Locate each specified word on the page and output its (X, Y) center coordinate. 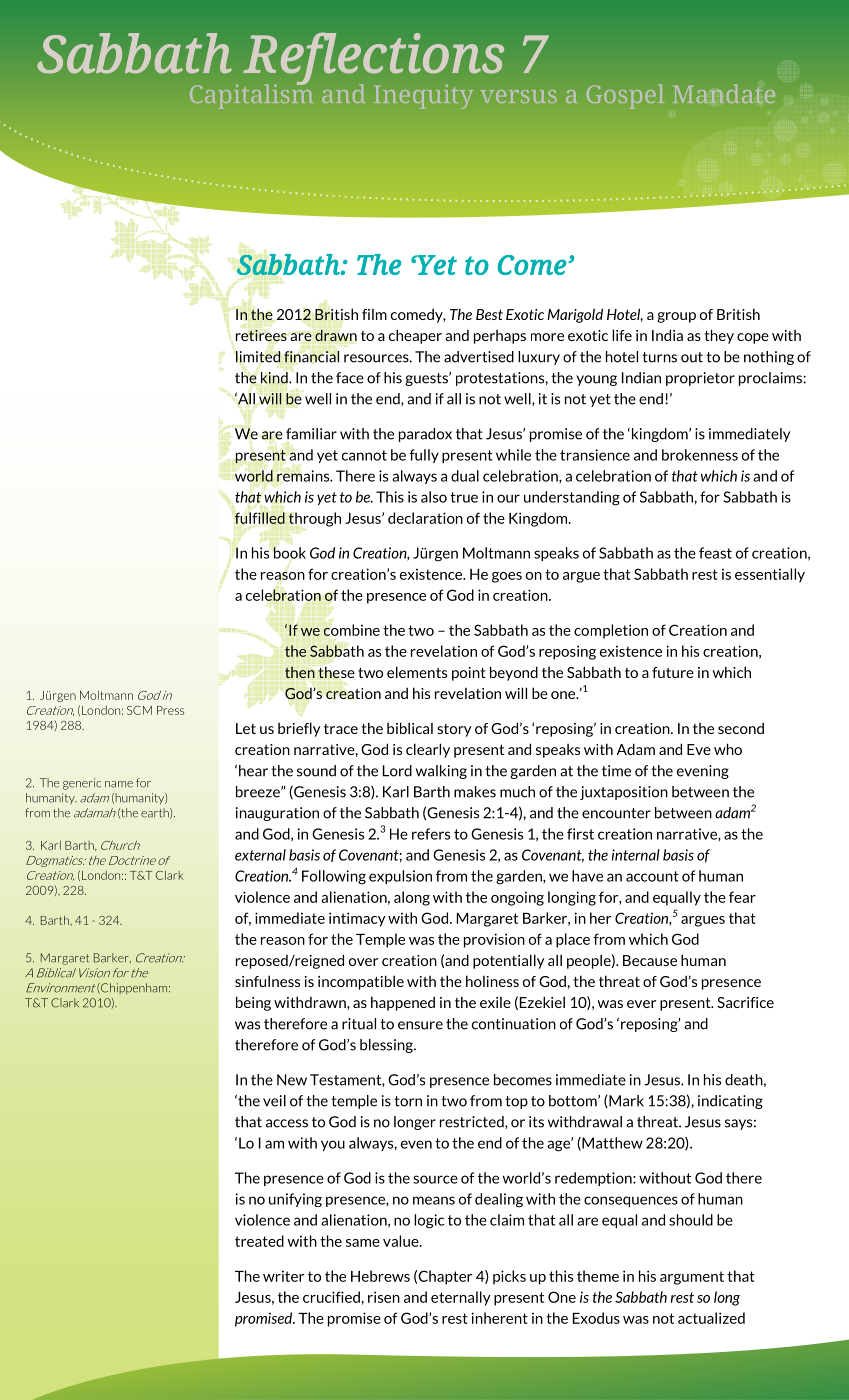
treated (259, 1241)
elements (417, 672)
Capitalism (251, 95)
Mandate (724, 93)
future (673, 672)
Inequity (423, 96)
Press (170, 710)
